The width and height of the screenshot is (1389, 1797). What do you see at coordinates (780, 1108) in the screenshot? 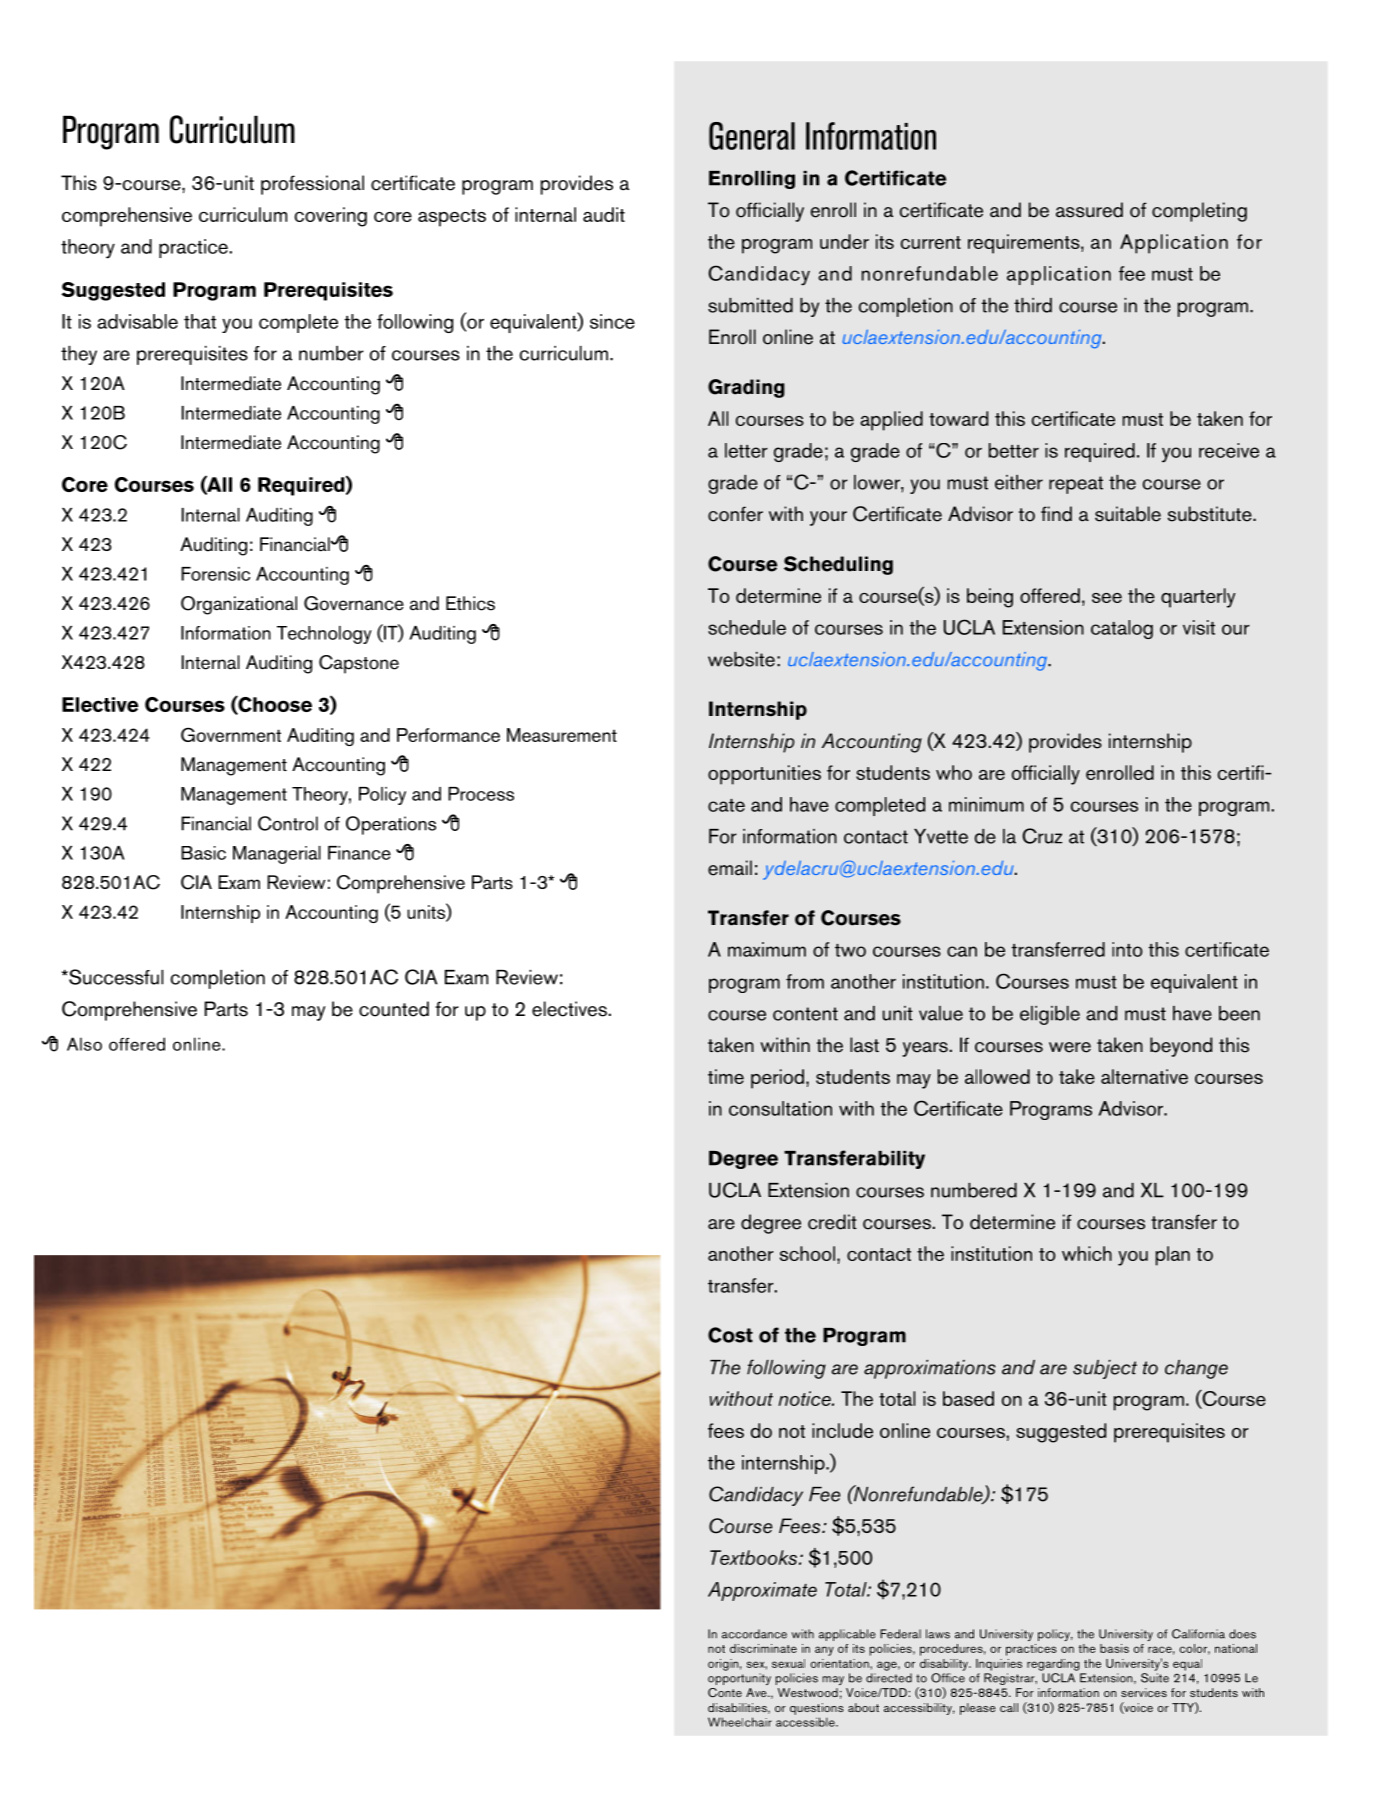
I see `consultation` at bounding box center [780, 1108].
